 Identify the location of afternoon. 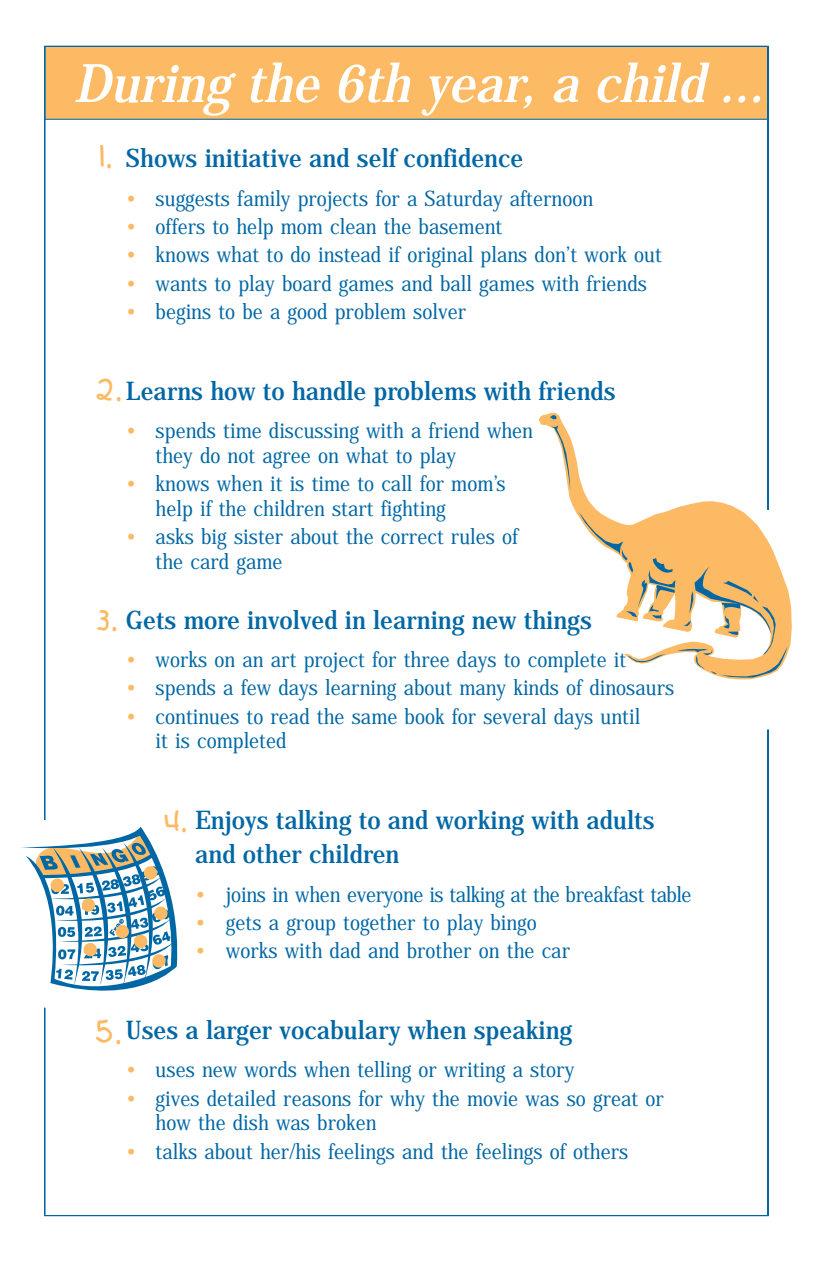
(551, 198).
